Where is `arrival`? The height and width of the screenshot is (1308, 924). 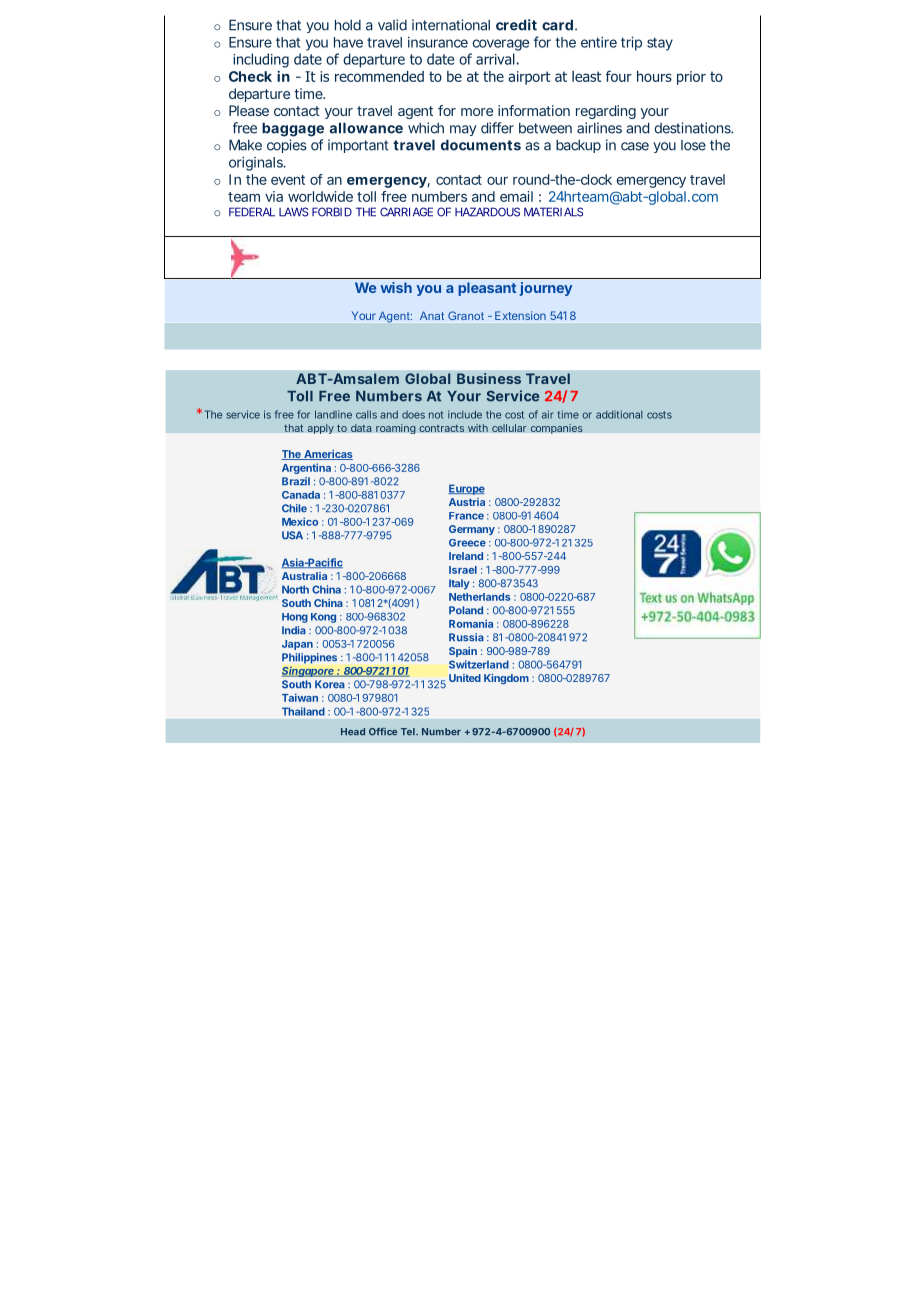
arrival is located at coordinates (495, 59).
